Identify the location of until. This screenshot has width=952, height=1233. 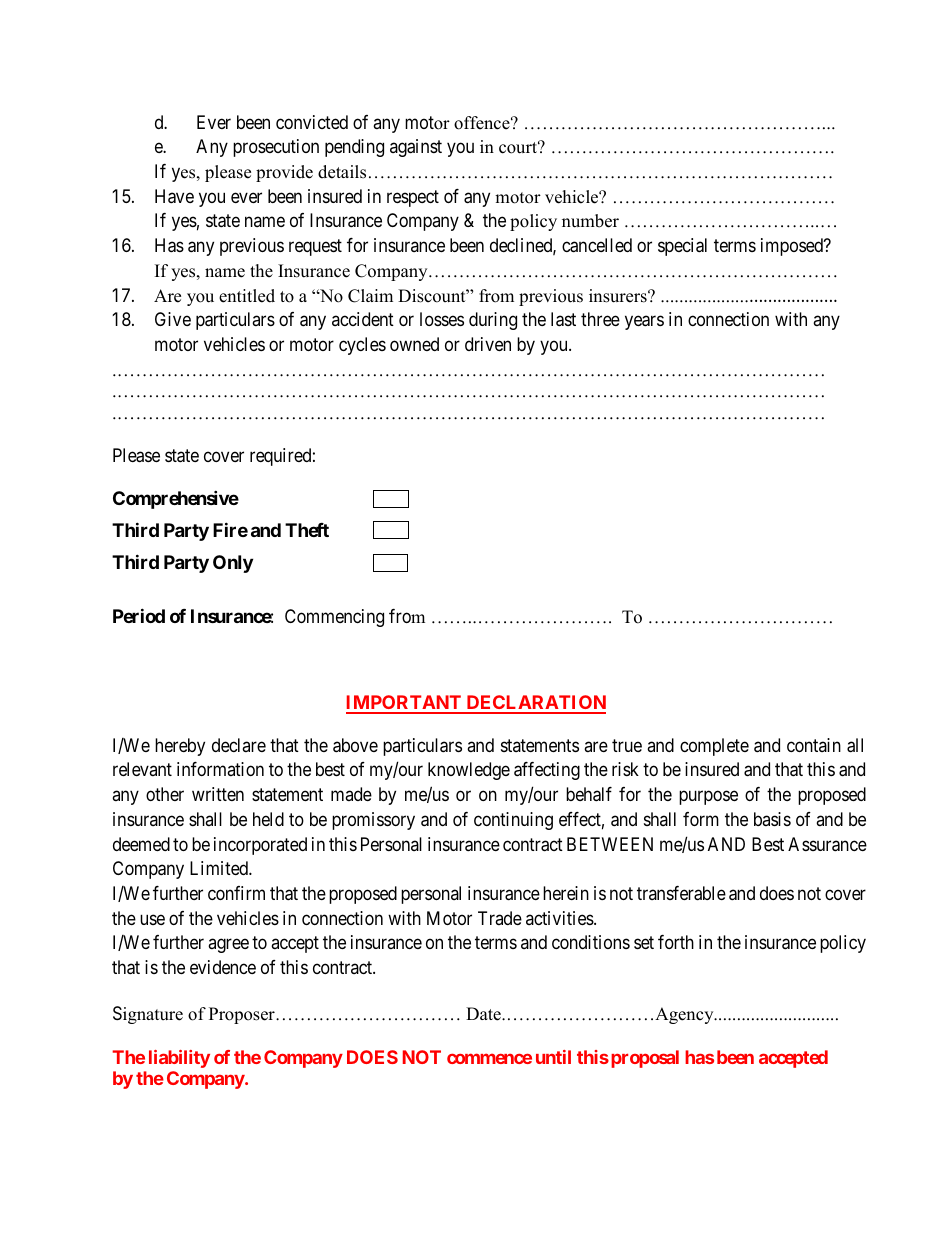
(553, 1057).
